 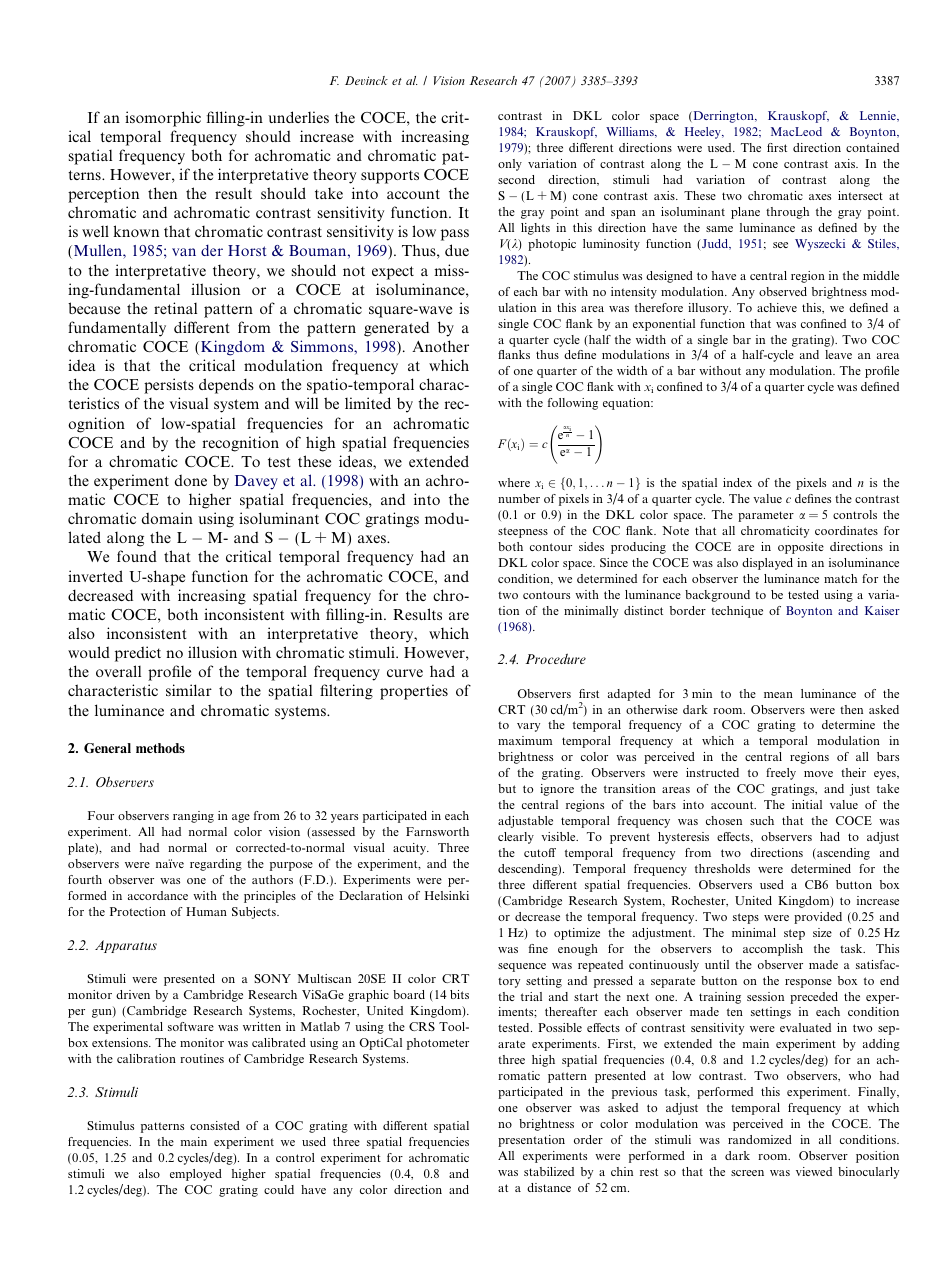 I want to click on employed, so click(x=196, y=1175).
